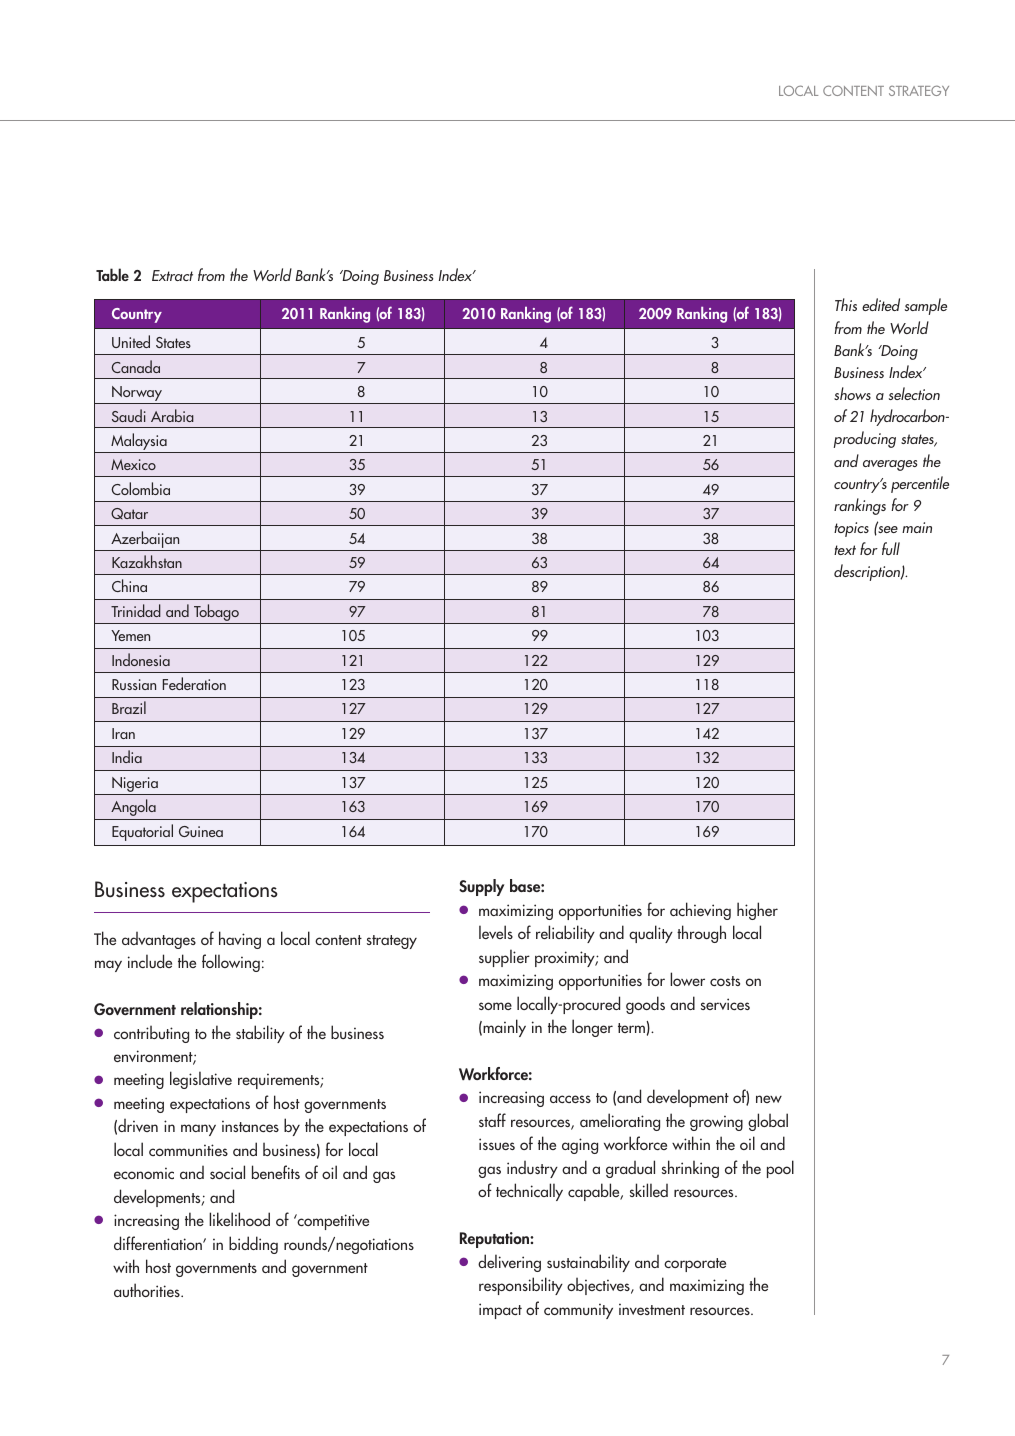  I want to click on Tobago, so click(216, 614).
